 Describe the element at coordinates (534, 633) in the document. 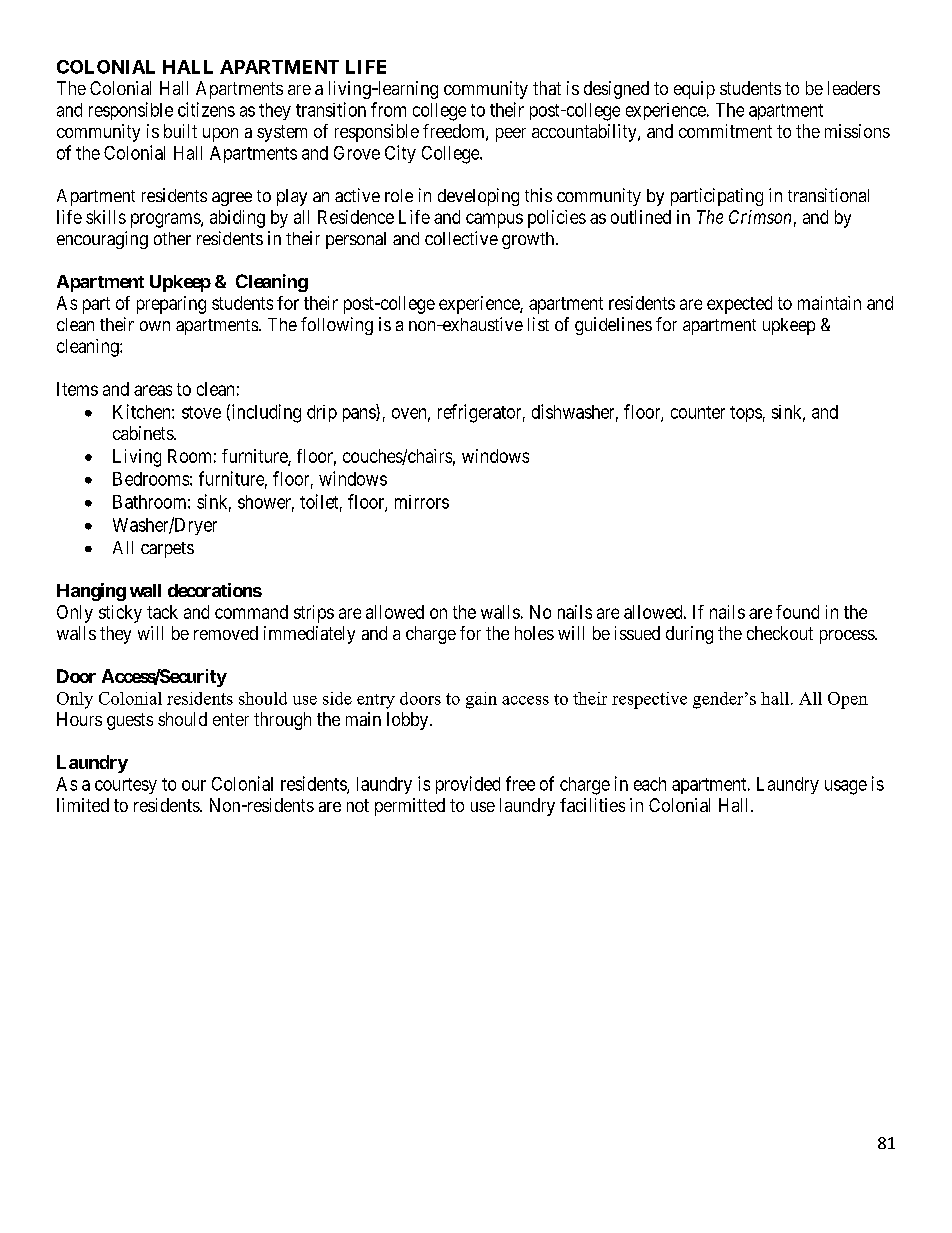

I see `holes` at that location.
